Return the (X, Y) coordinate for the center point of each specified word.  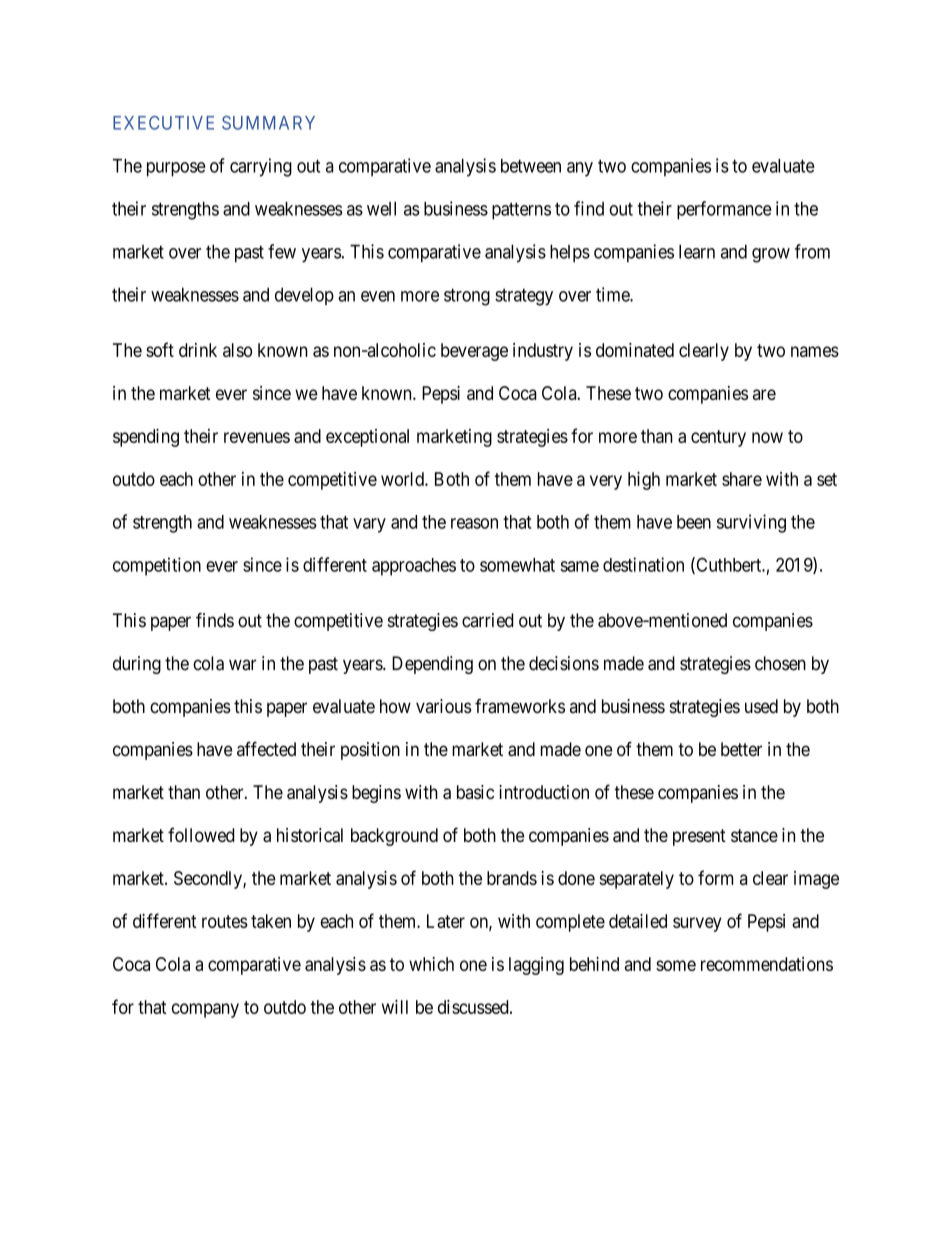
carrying (261, 167)
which (431, 964)
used (761, 706)
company (205, 1010)
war (242, 665)
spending (146, 438)
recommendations (767, 964)
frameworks (520, 706)
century (718, 438)
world (403, 479)
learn (697, 251)
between (531, 166)
